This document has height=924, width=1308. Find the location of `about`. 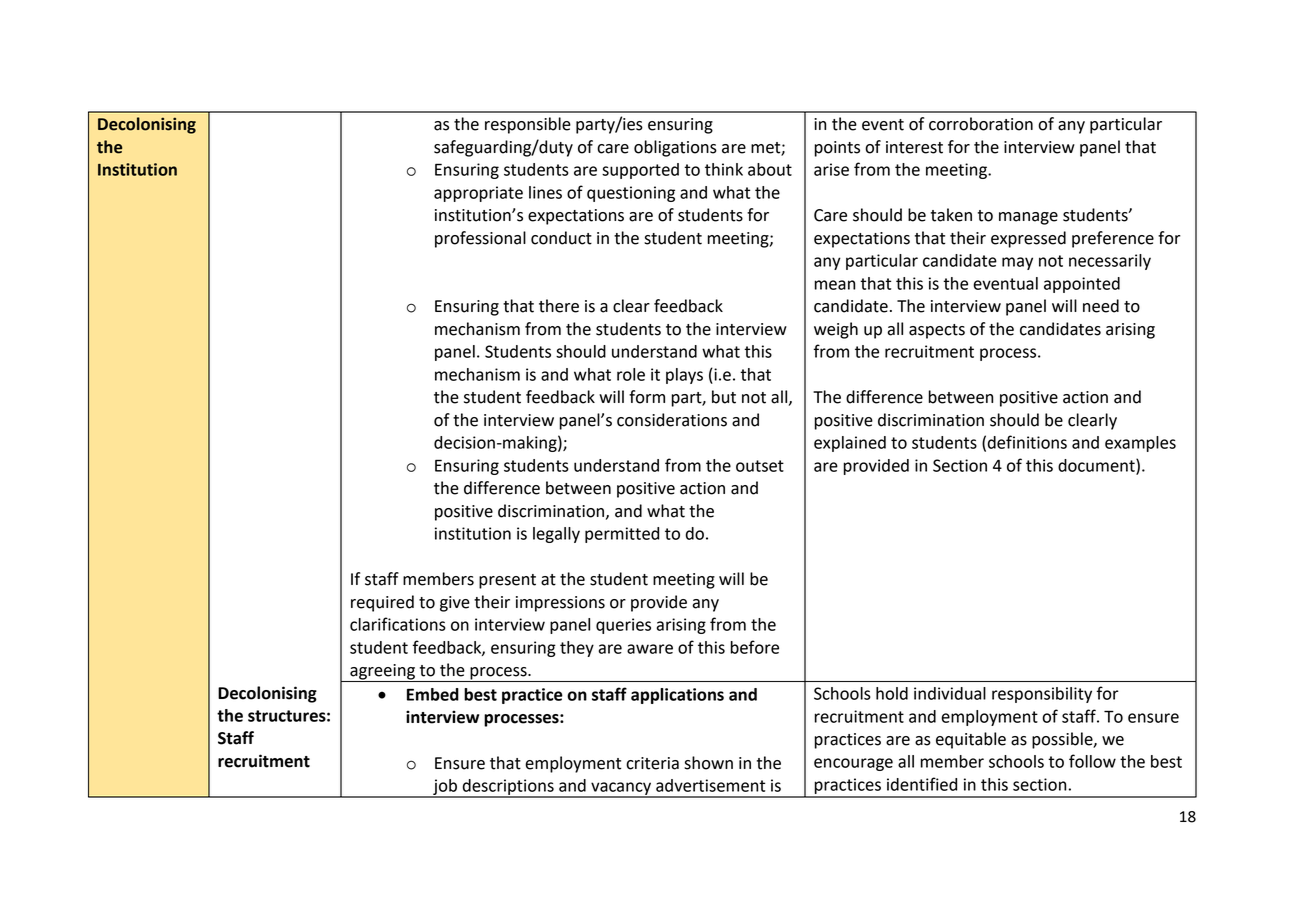

about is located at coordinates (770, 169).
